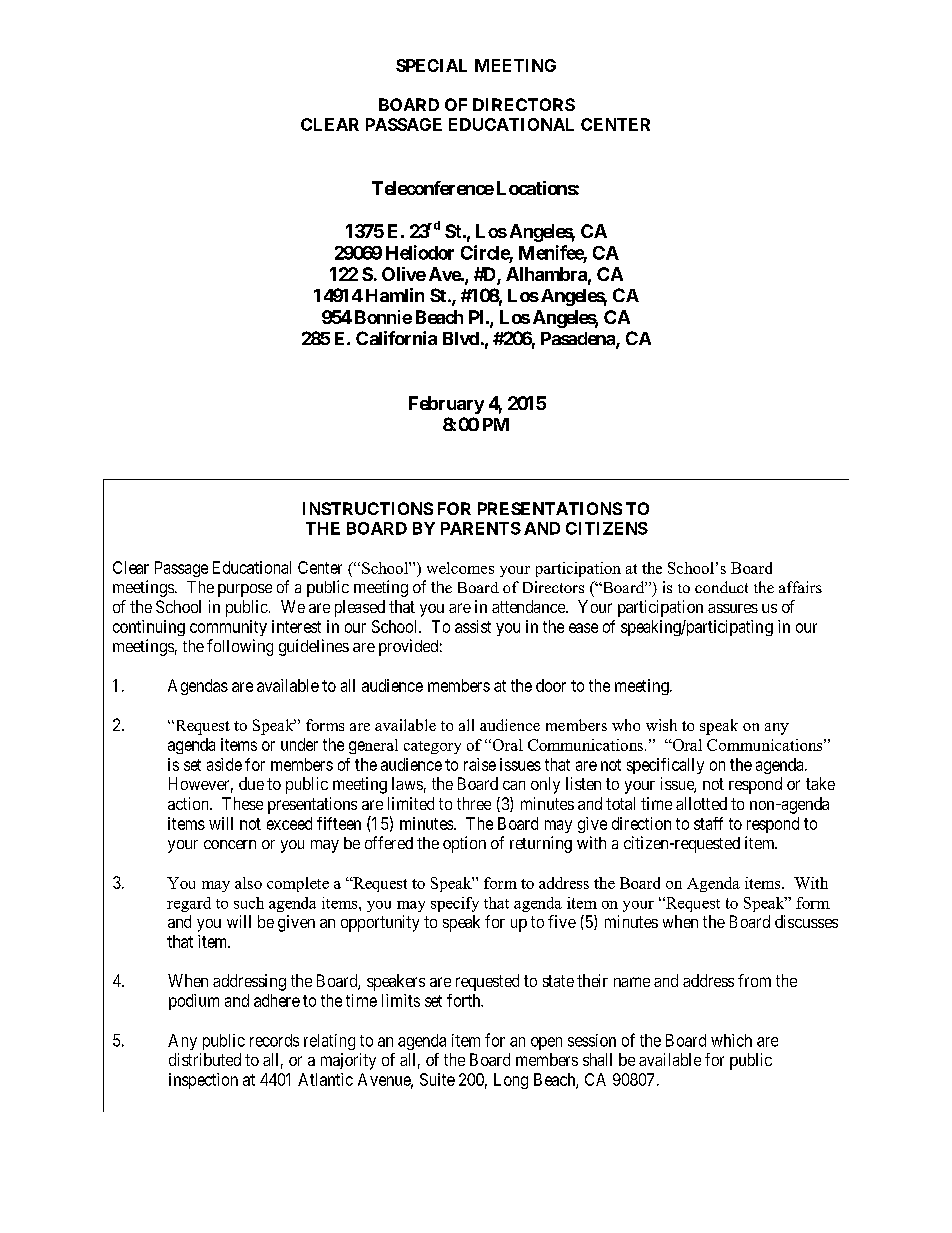 The image size is (952, 1233). Describe the element at coordinates (368, 508) in the screenshot. I see `INSTRUCTIONS` at that location.
